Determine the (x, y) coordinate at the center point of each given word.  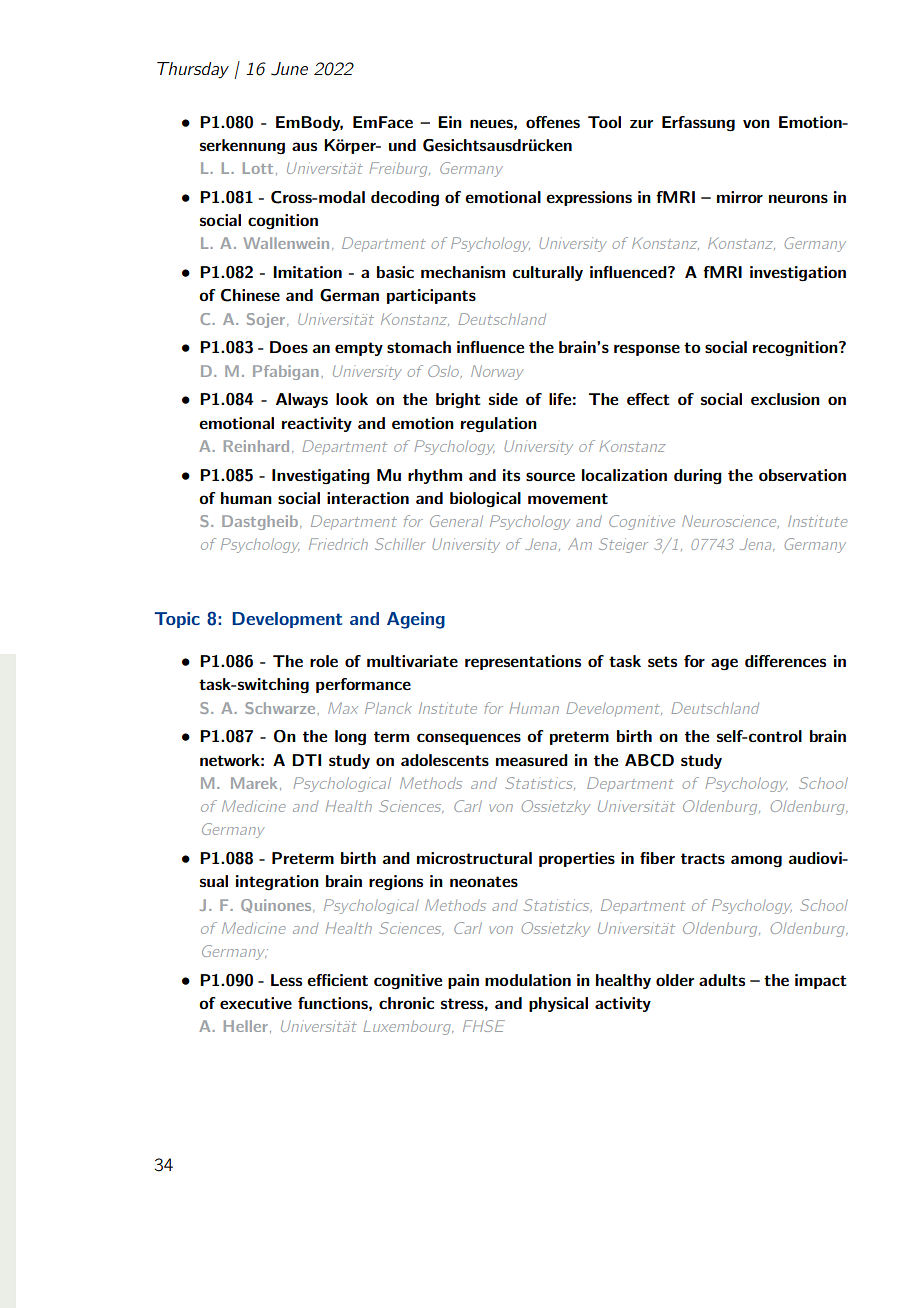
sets (662, 661)
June (289, 69)
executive (256, 1003)
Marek (254, 783)
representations (523, 662)
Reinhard (256, 446)
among (756, 861)
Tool (604, 122)
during (698, 476)
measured (532, 760)
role (324, 661)
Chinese (250, 295)
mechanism (463, 272)
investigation (798, 274)
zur (641, 124)
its (511, 475)
